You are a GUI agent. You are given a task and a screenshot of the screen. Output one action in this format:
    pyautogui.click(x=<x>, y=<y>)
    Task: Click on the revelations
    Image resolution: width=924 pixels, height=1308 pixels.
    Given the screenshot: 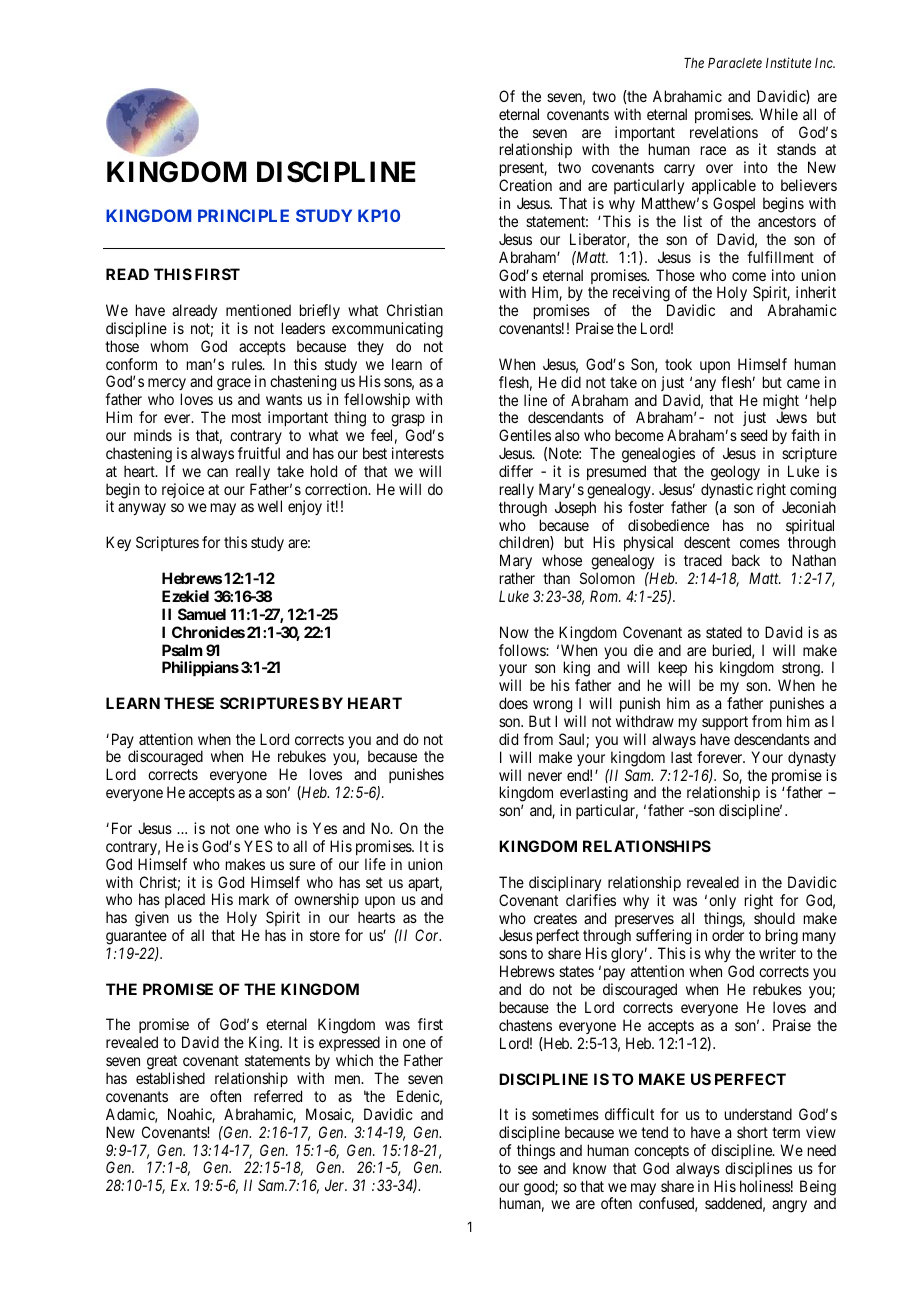 What is the action you would take?
    pyautogui.click(x=724, y=132)
